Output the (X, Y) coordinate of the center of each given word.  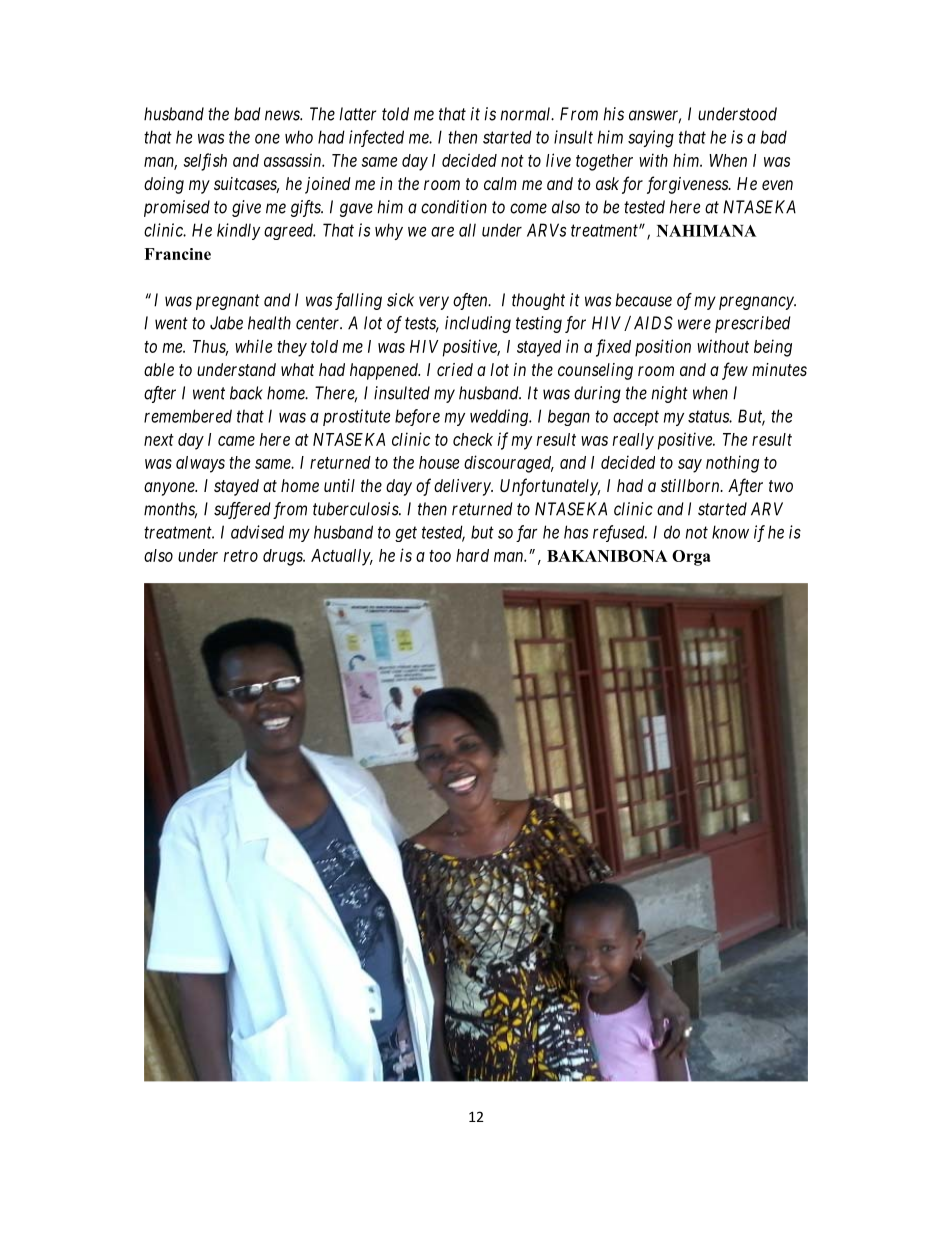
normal (527, 114)
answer (655, 116)
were (694, 324)
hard (472, 555)
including (478, 324)
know (730, 532)
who (299, 137)
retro (241, 556)
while (253, 346)
